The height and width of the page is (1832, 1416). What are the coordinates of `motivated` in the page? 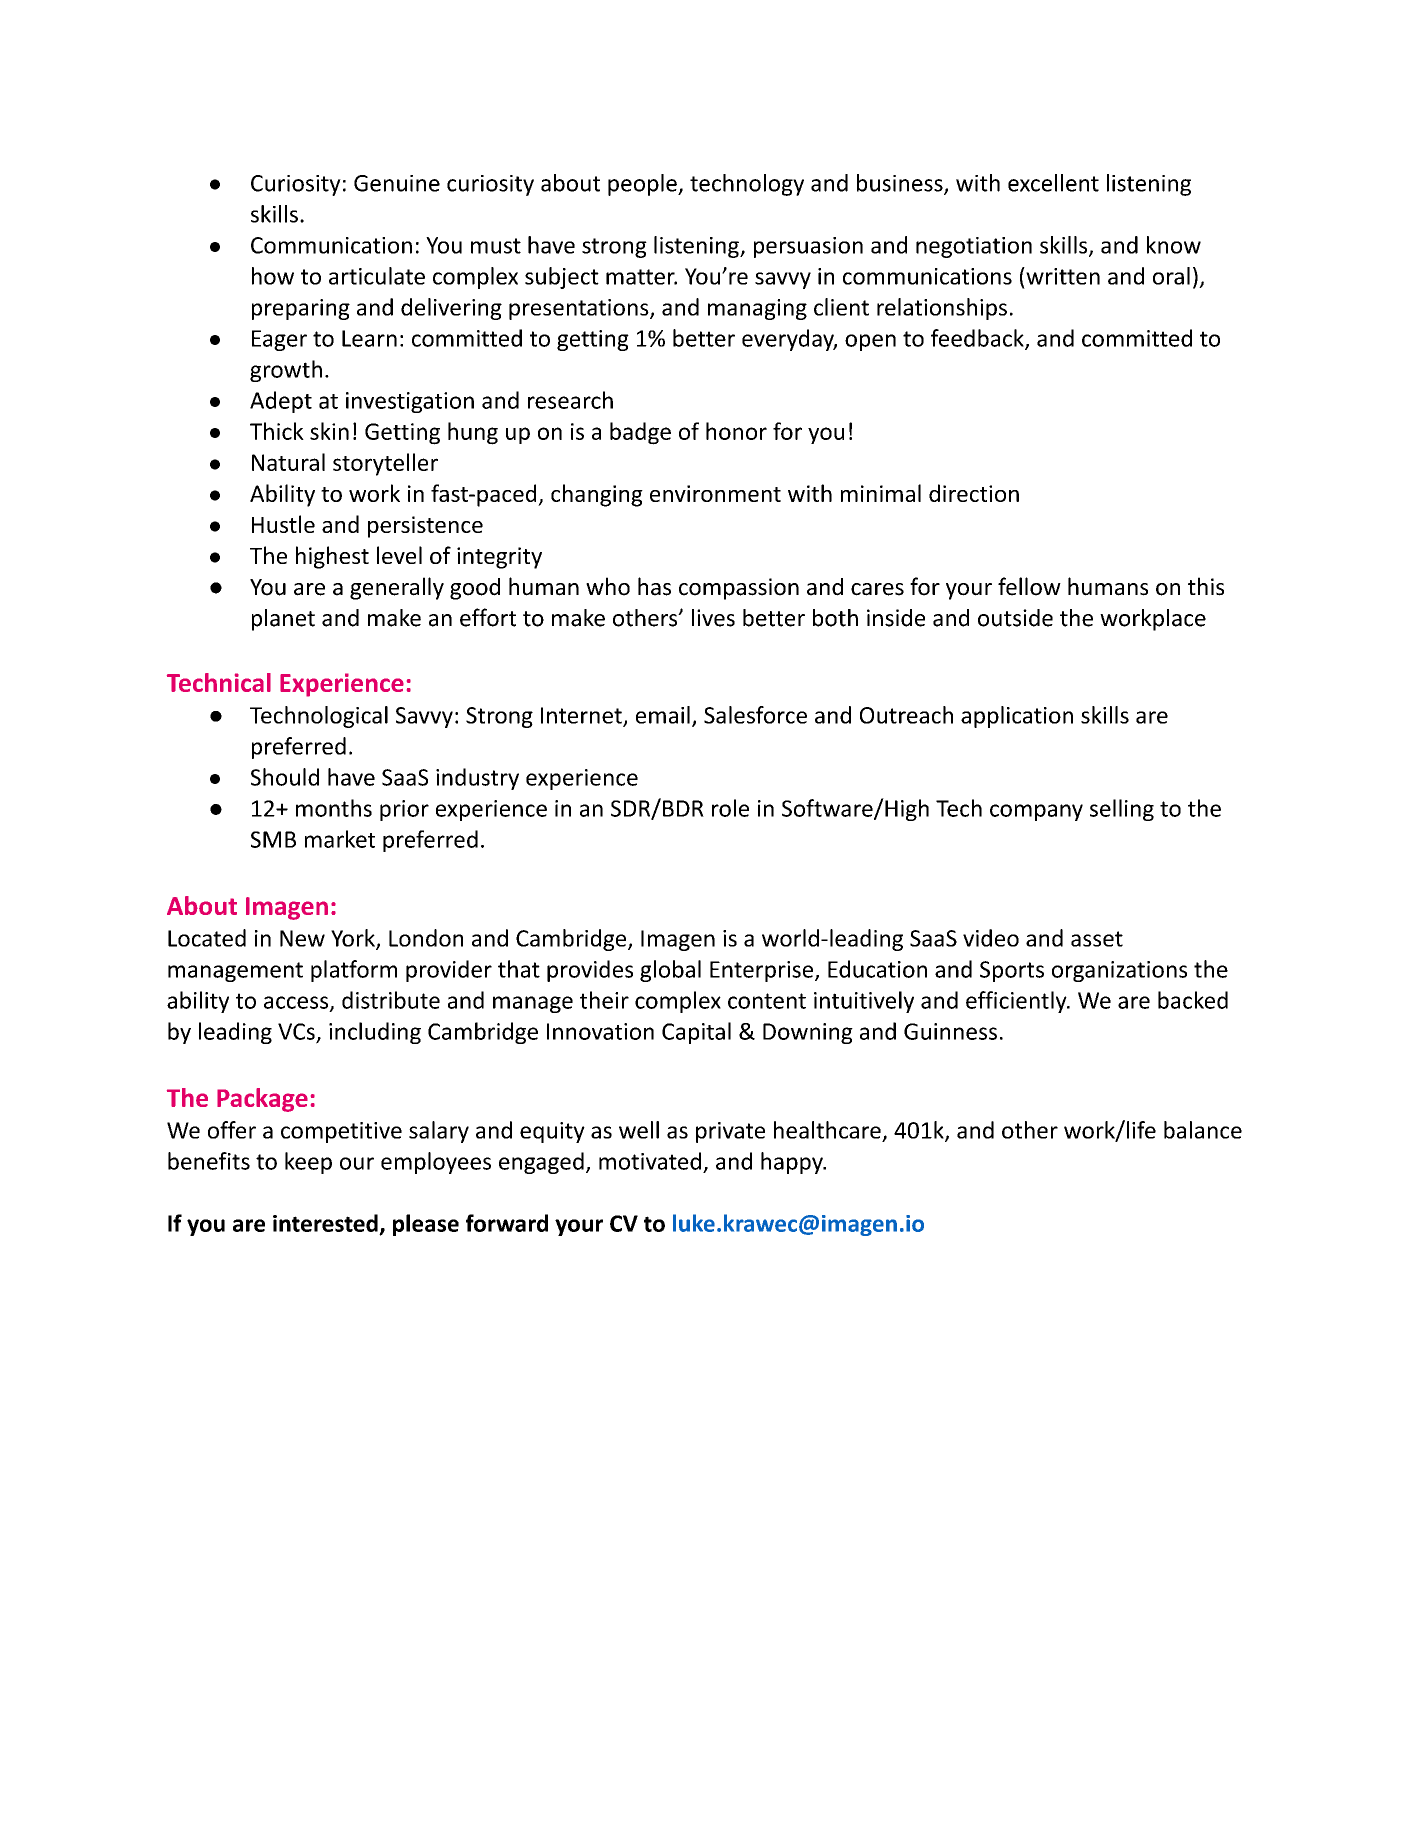 It's located at (650, 1161).
